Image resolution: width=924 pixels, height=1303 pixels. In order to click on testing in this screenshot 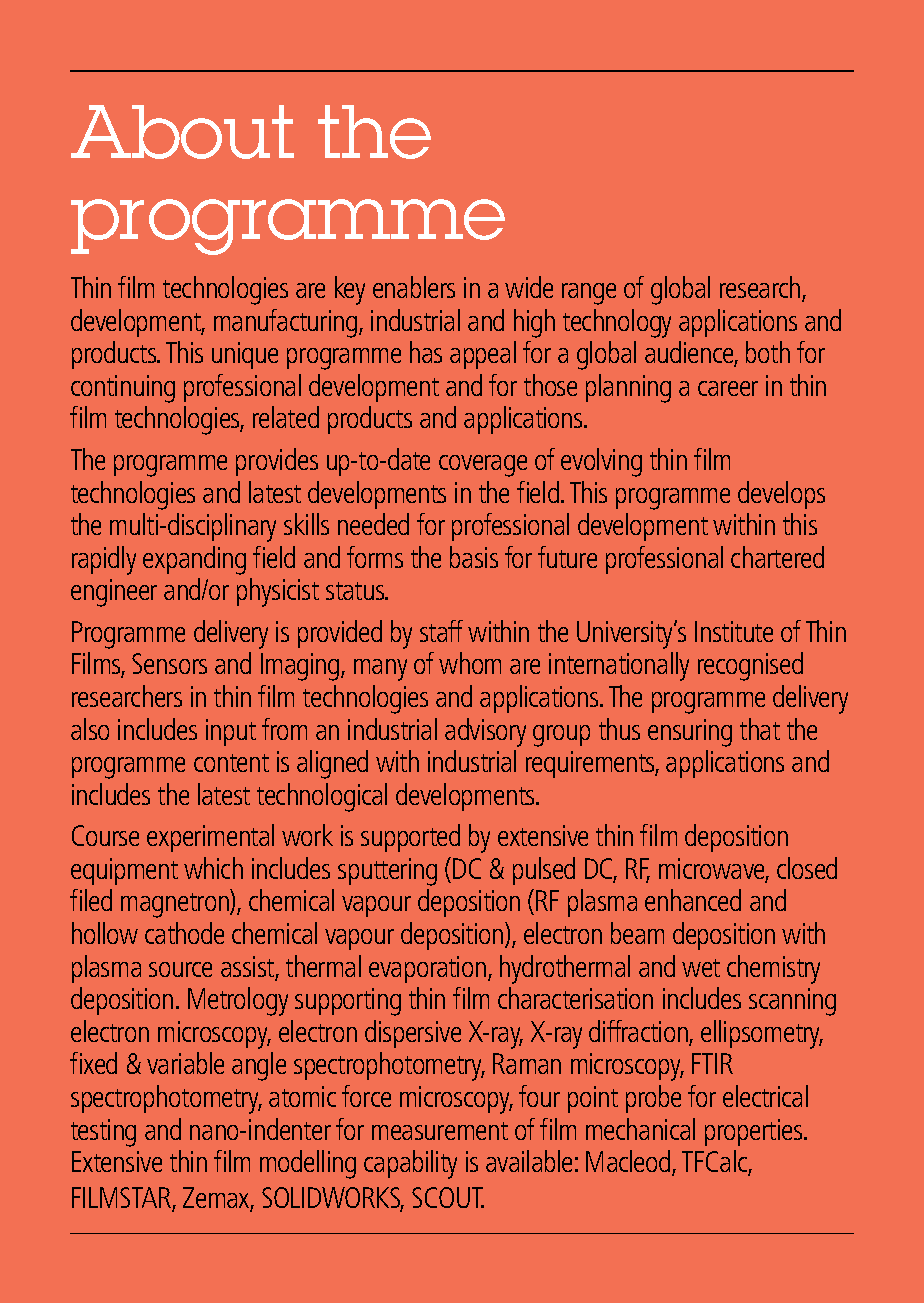, I will do `click(103, 1133)`.
